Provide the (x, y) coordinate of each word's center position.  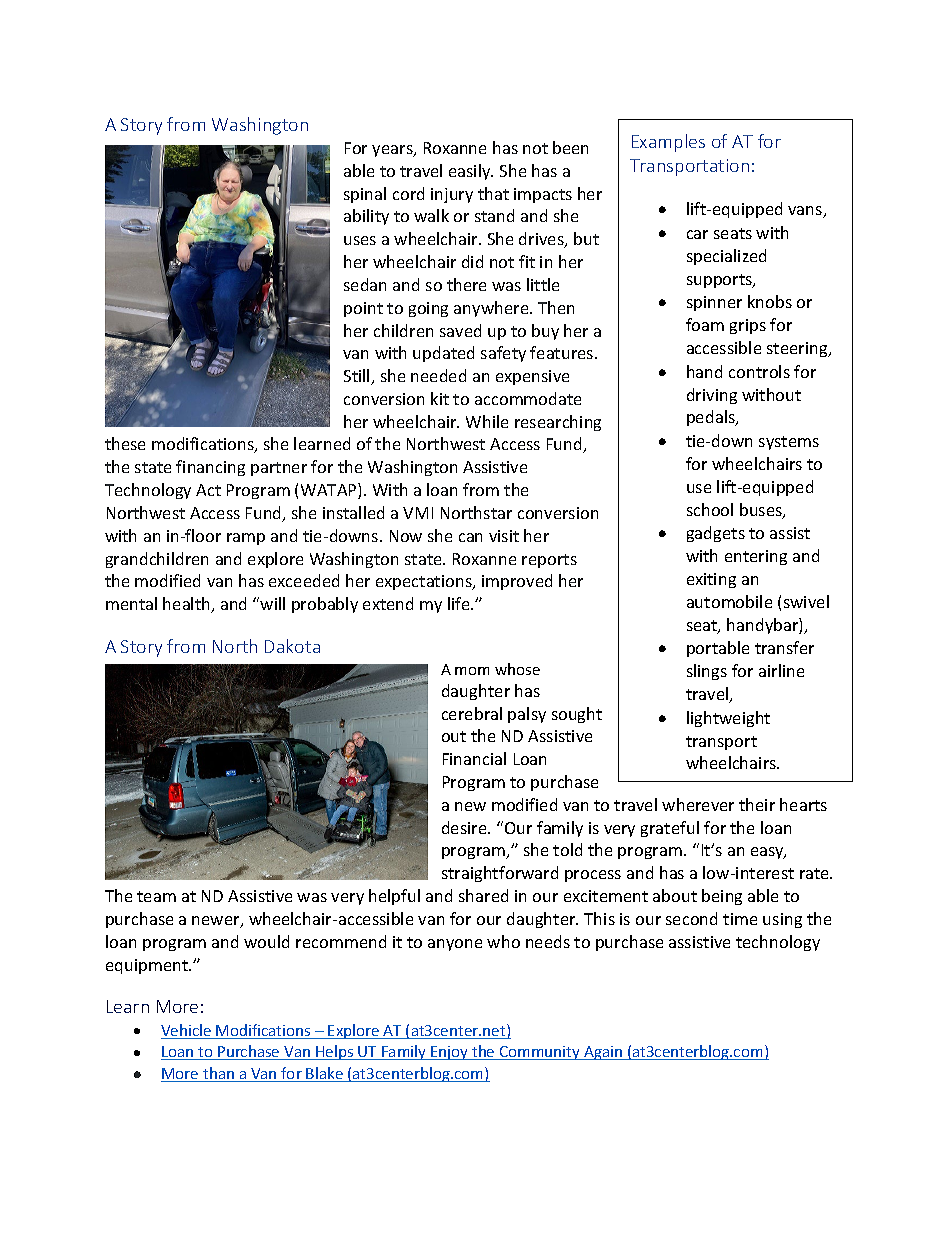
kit (440, 398)
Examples (668, 143)
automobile (729, 601)
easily (471, 172)
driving (712, 396)
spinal (365, 195)
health (187, 605)
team (156, 896)
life (460, 603)
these (125, 443)
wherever (698, 804)
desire (465, 827)
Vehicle (187, 1031)
